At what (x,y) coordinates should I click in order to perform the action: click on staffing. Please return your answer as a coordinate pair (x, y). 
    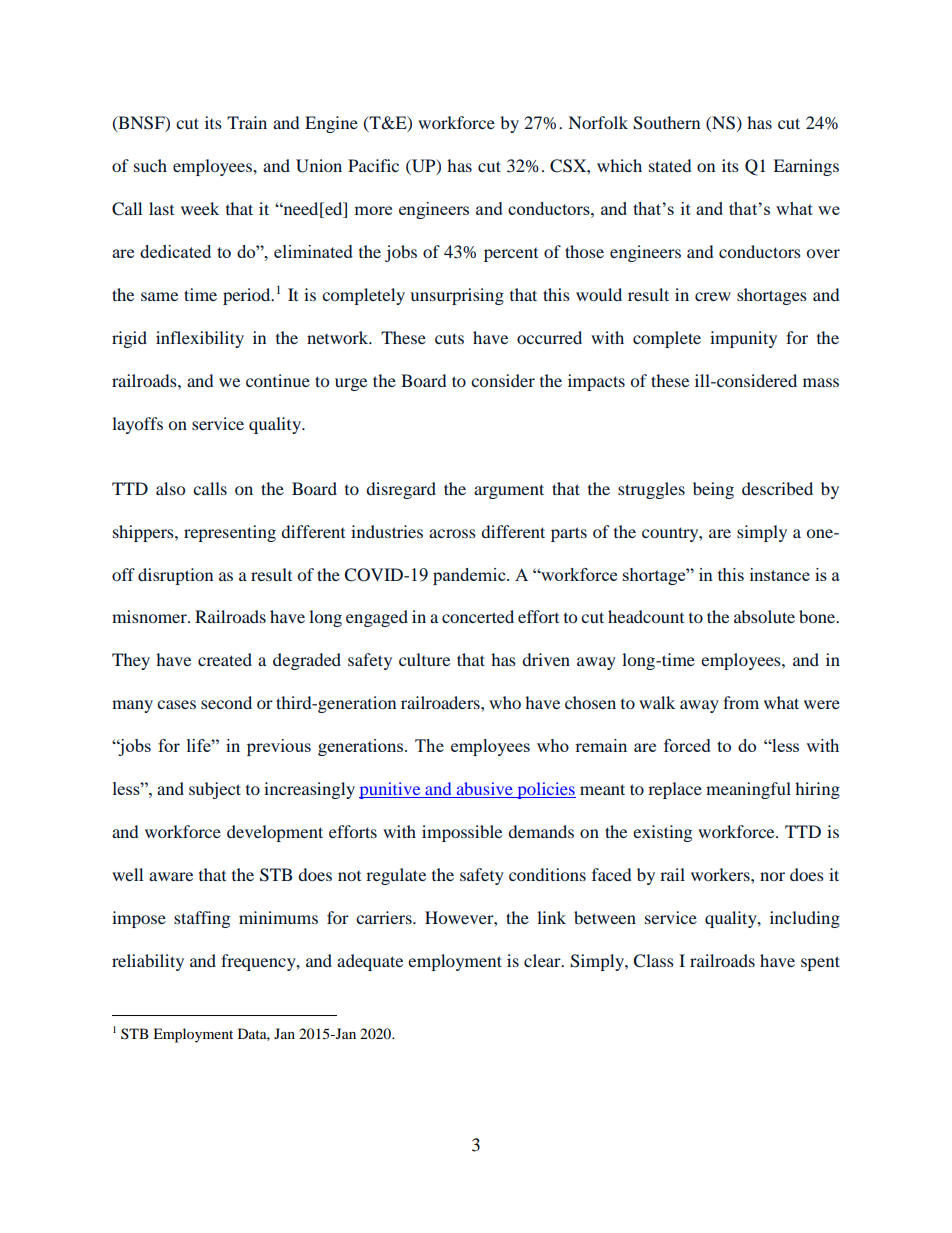
    Looking at the image, I should click on (202, 919).
